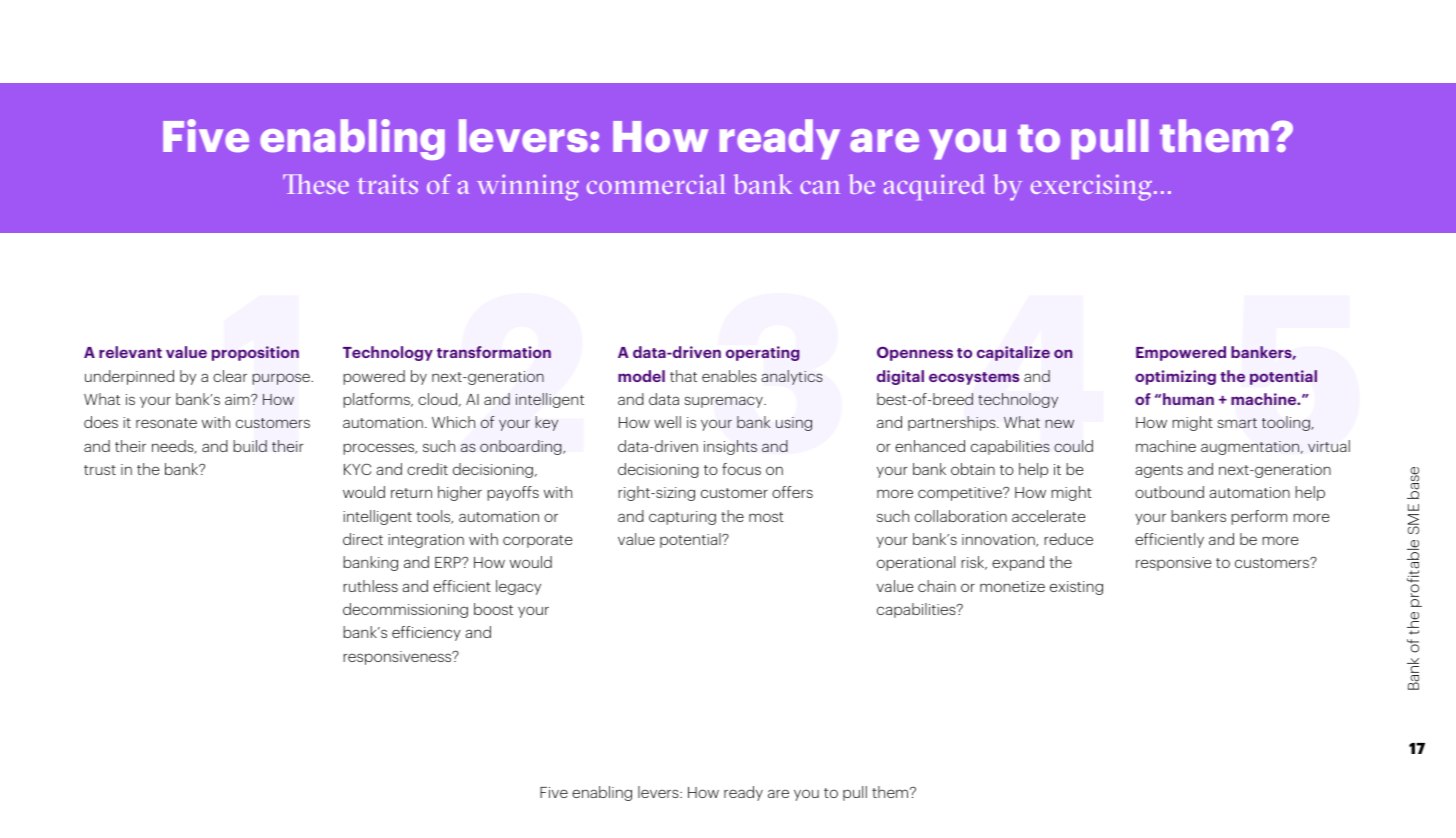 Image resolution: width=1456 pixels, height=838 pixels. What do you see at coordinates (238, 399) in the screenshot?
I see `aim` at bounding box center [238, 399].
